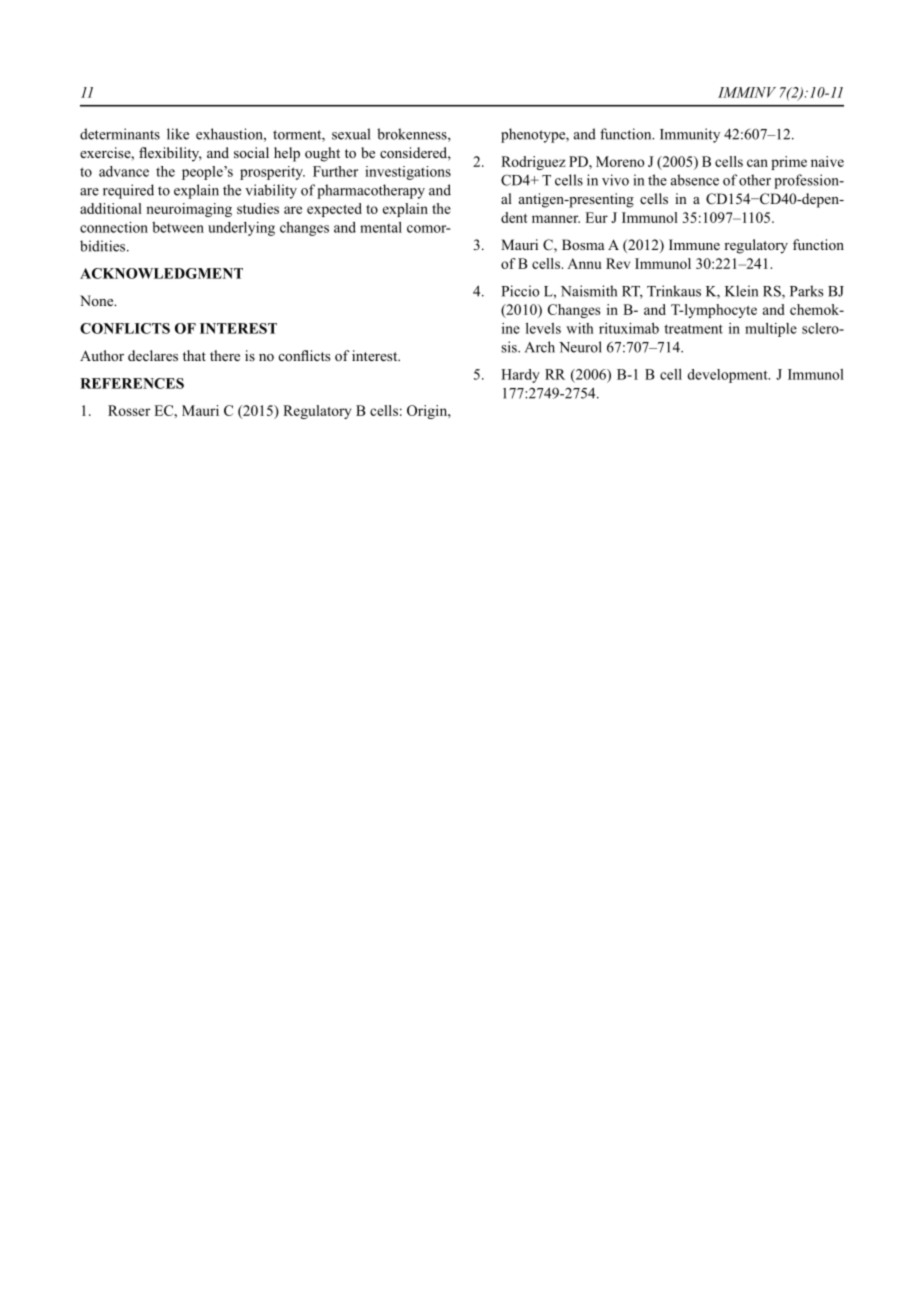 The width and height of the screenshot is (924, 1308). I want to click on Annu, so click(584, 263).
